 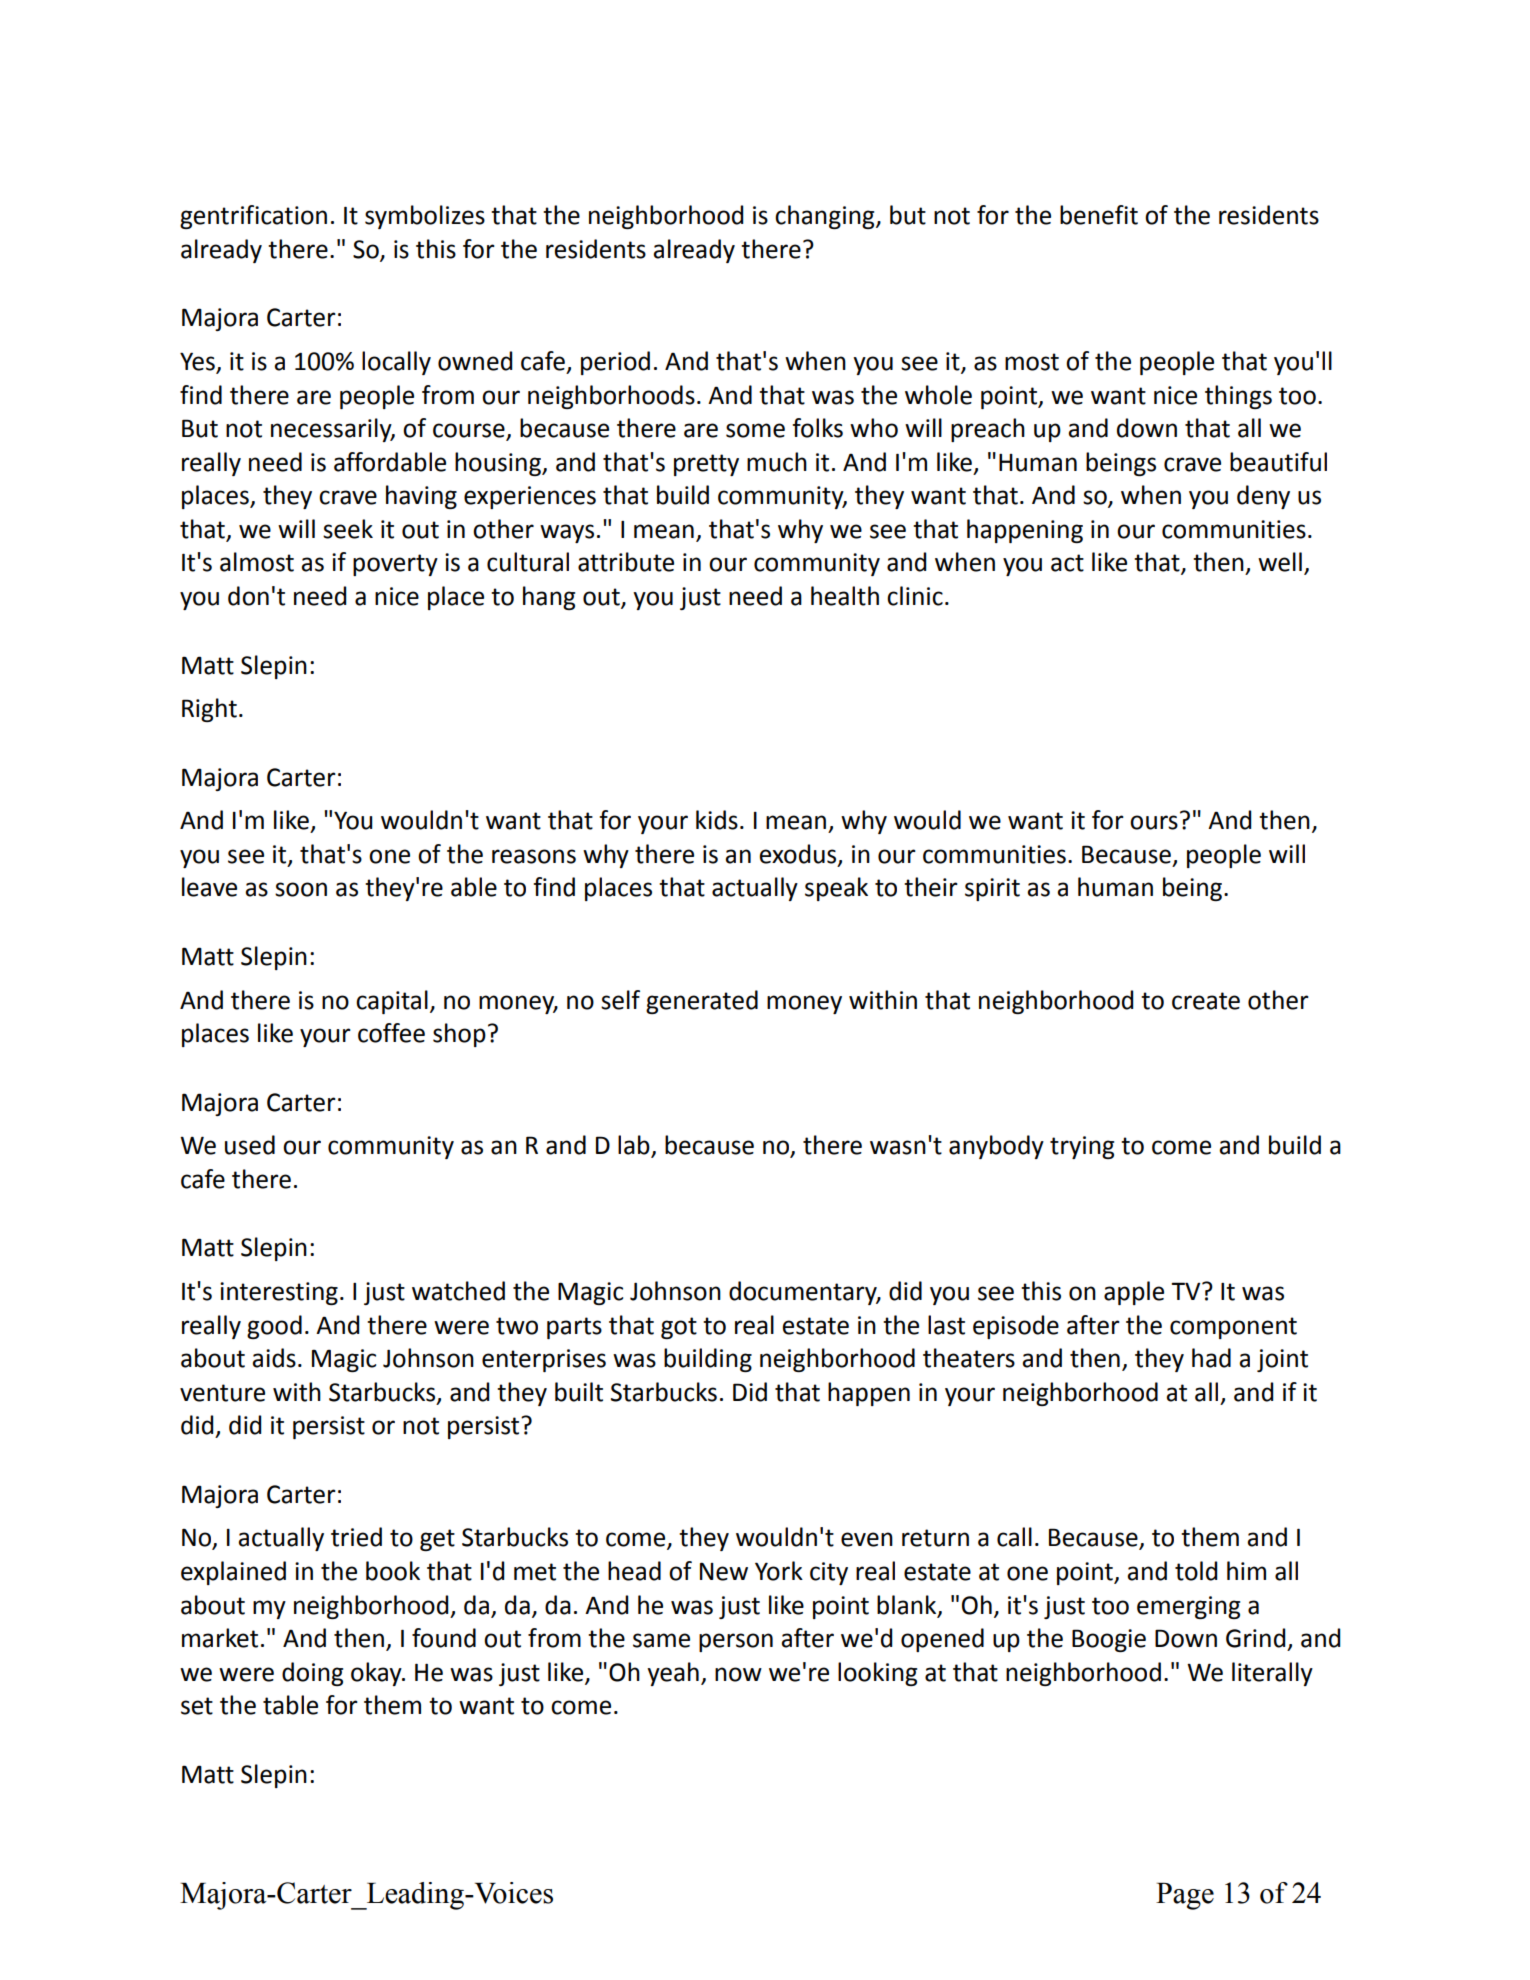 I want to click on got, so click(x=679, y=1328).
